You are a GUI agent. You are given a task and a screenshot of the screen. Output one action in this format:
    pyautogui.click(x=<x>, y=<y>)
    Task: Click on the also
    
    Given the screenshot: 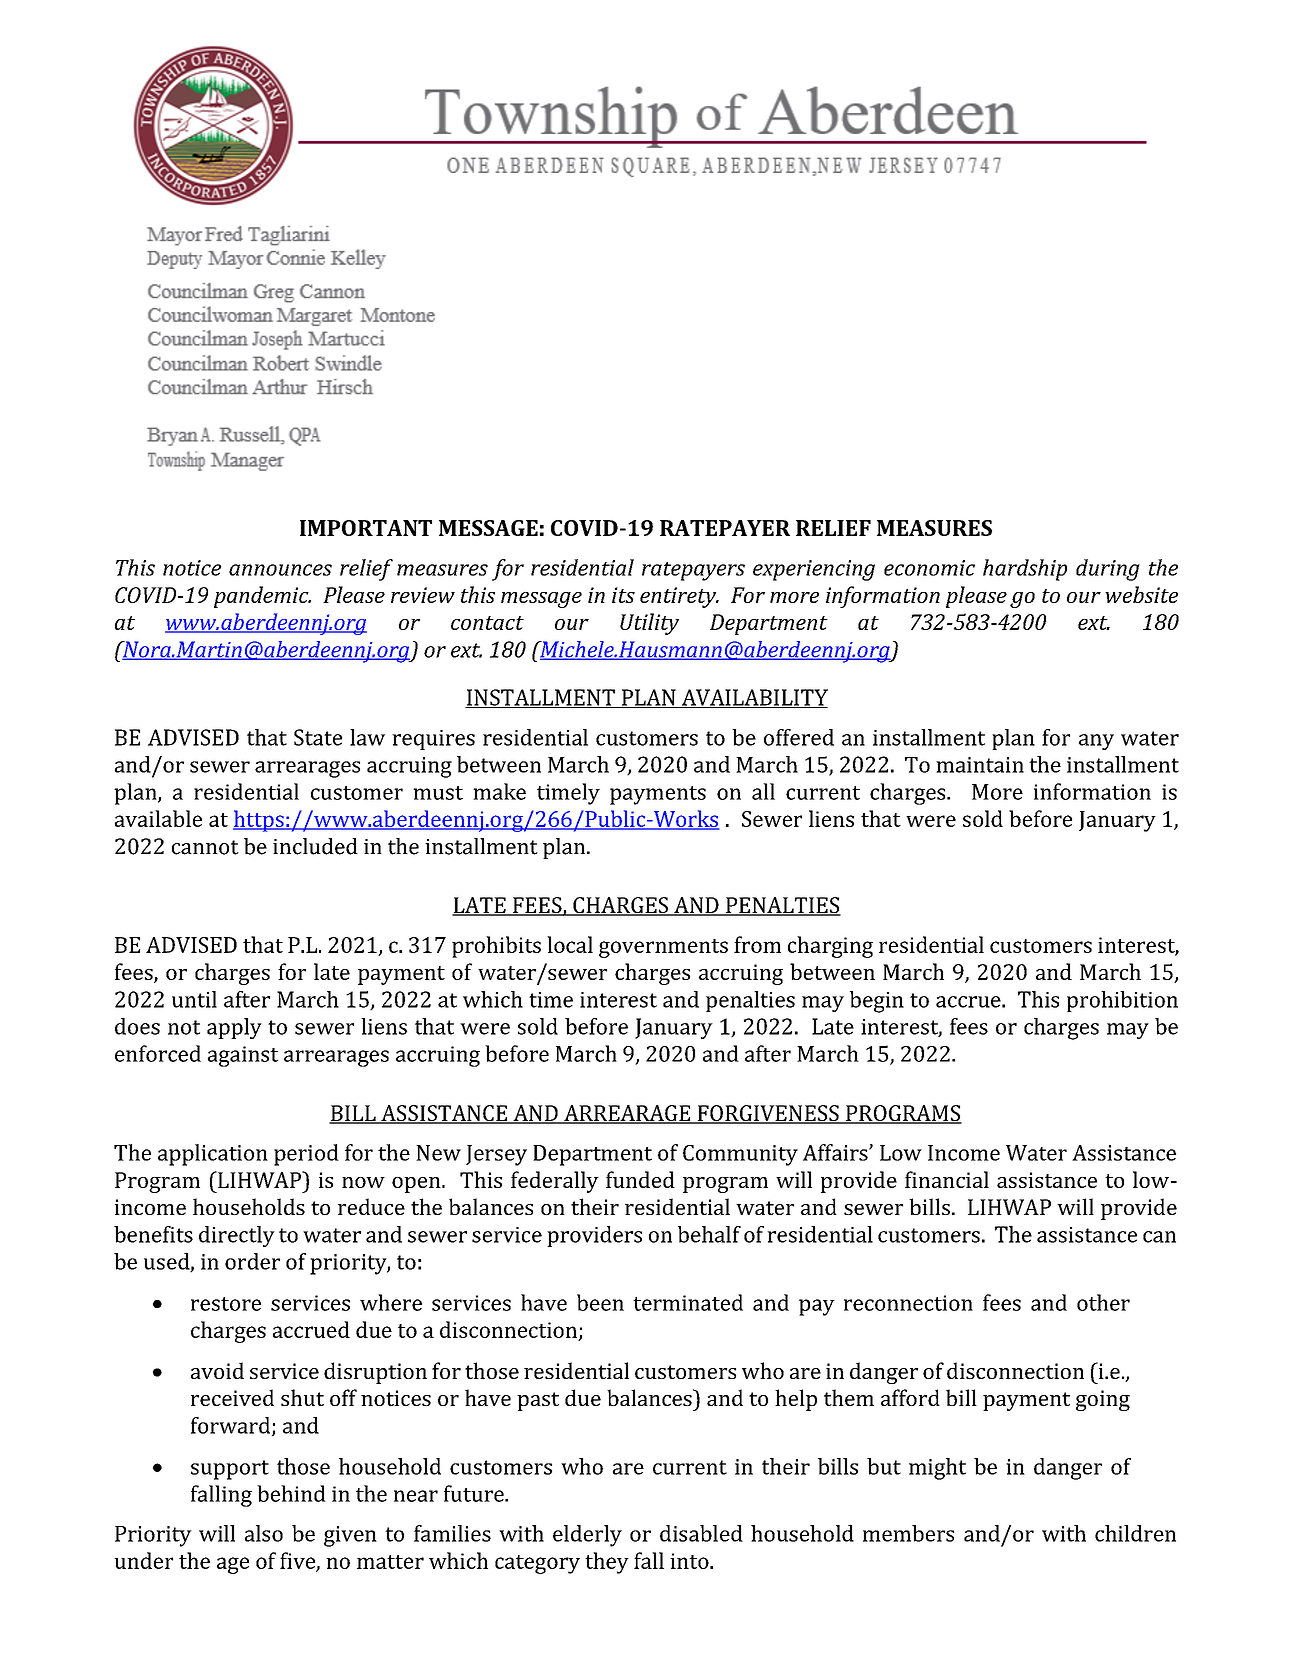 What is the action you would take?
    pyautogui.click(x=264, y=1533)
